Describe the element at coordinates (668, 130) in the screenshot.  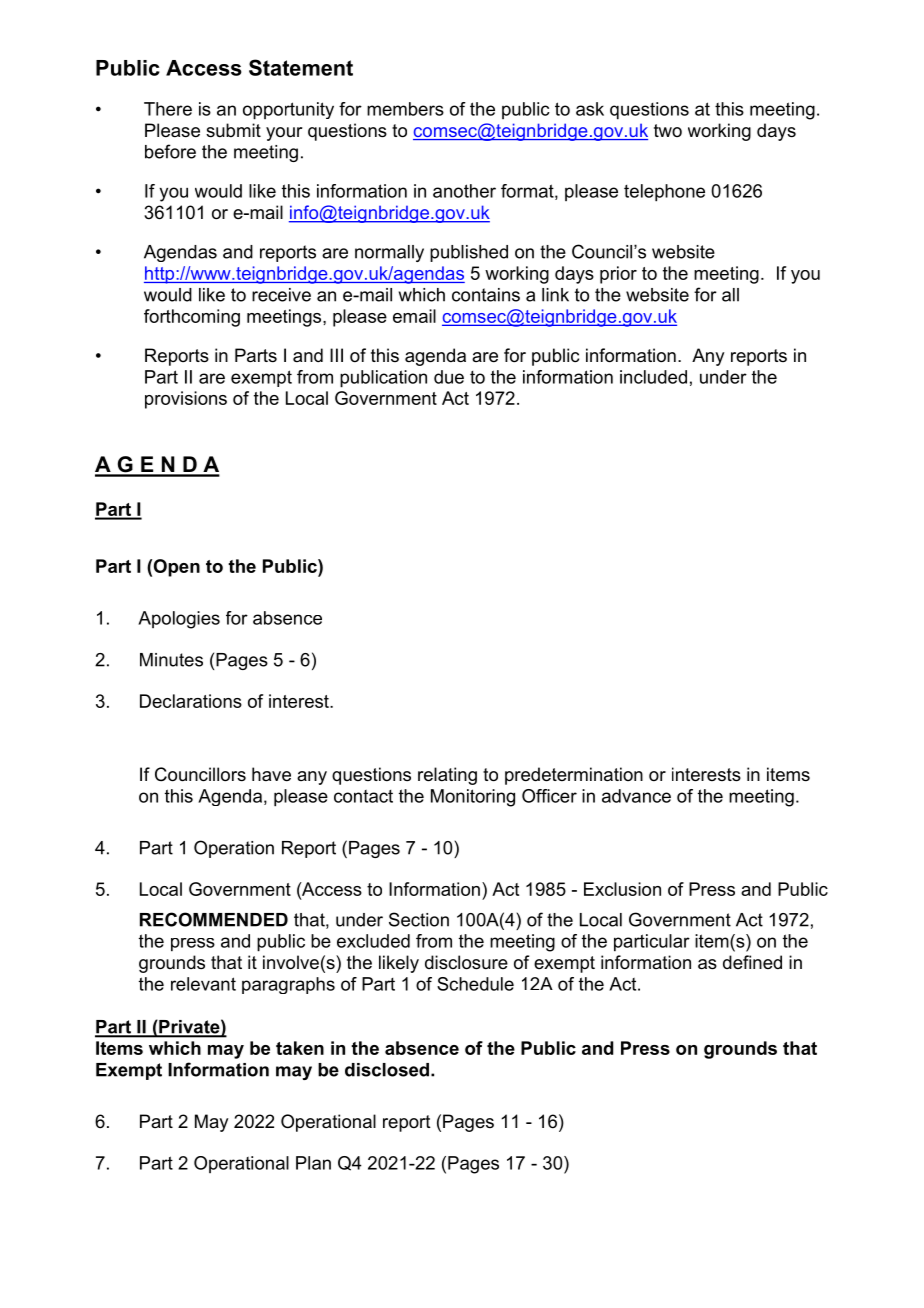
I see `two` at that location.
